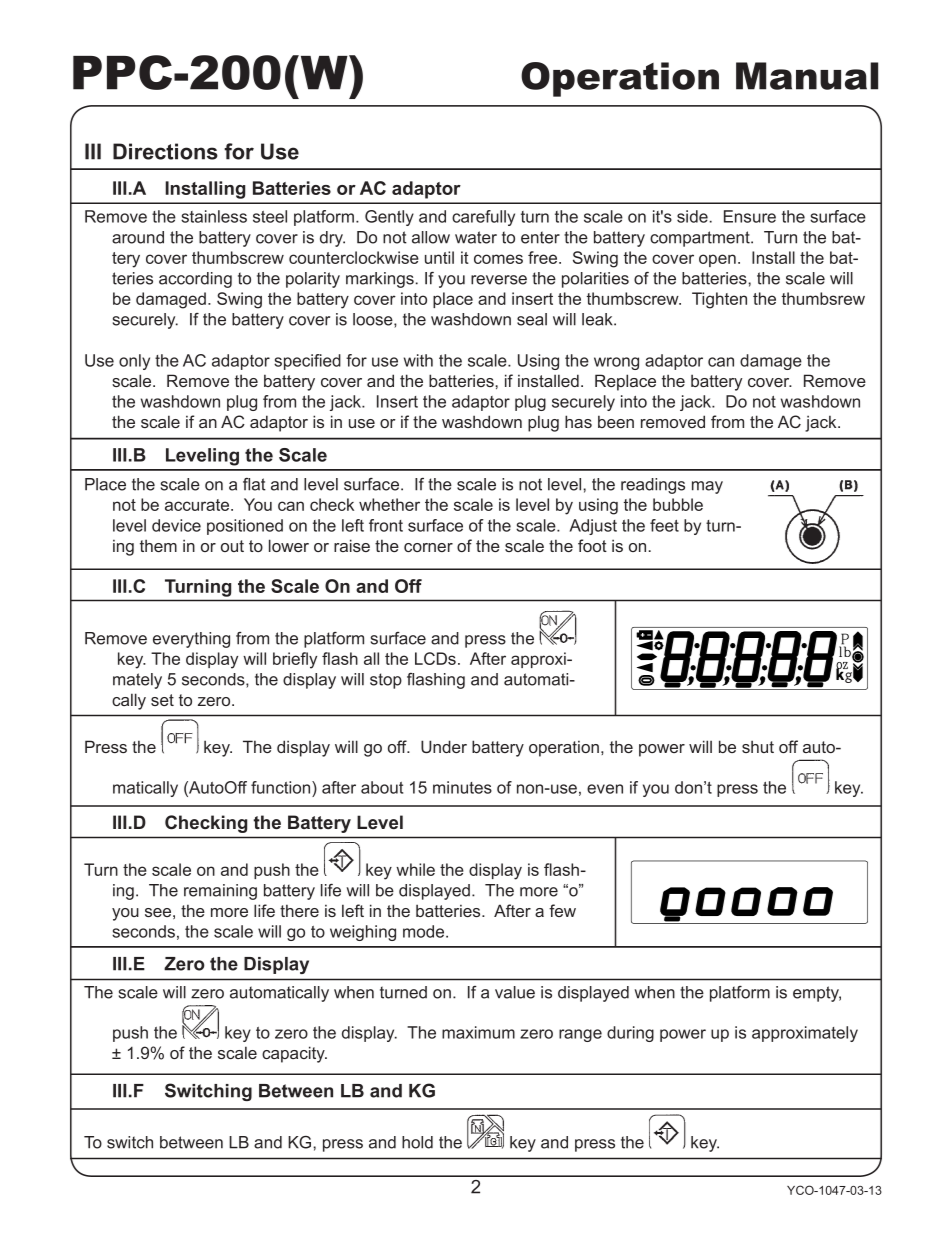 This image has height=1233, width=952. I want to click on Manual, so click(807, 76).
